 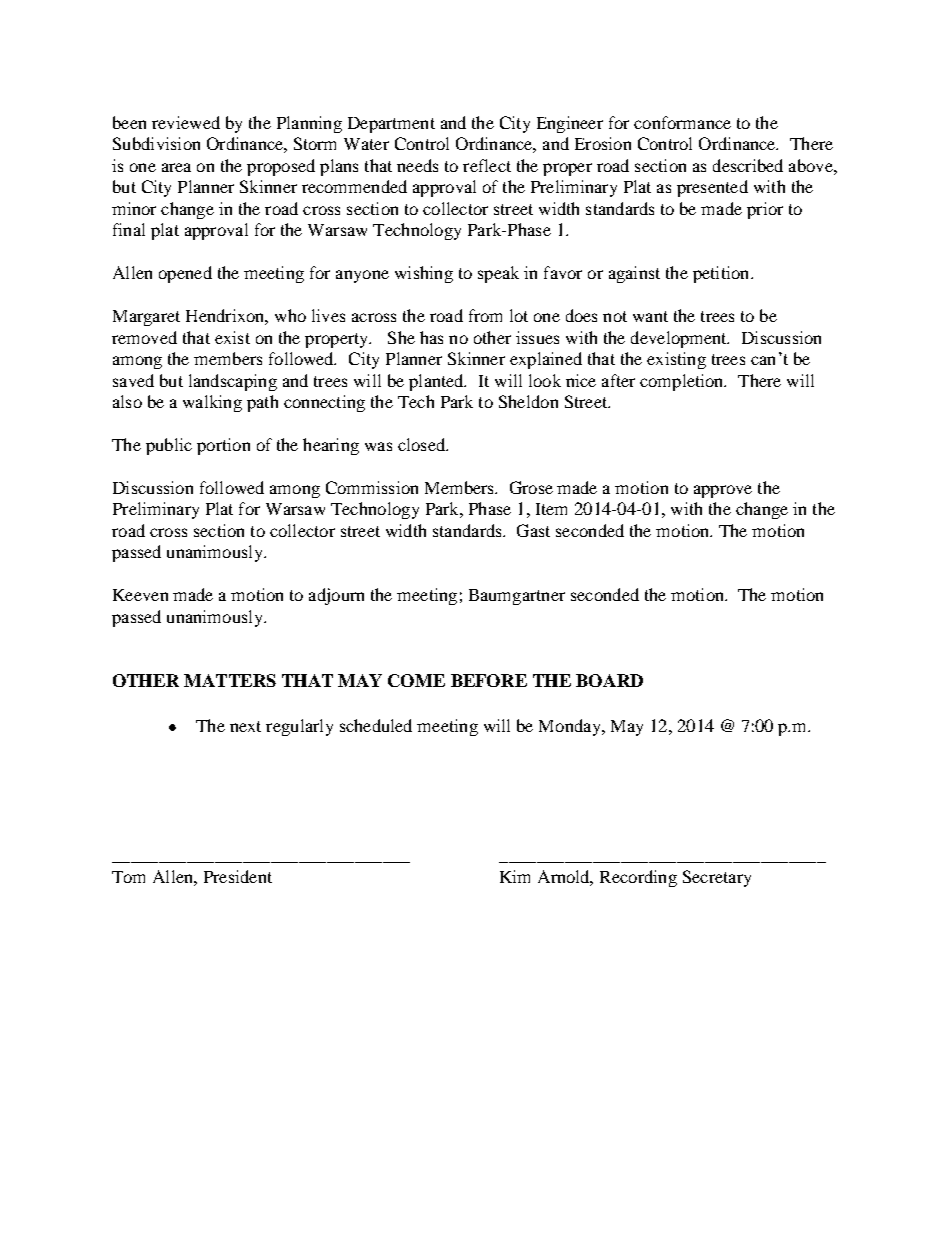 What do you see at coordinates (437, 382) in the page?
I see `planted` at bounding box center [437, 382].
